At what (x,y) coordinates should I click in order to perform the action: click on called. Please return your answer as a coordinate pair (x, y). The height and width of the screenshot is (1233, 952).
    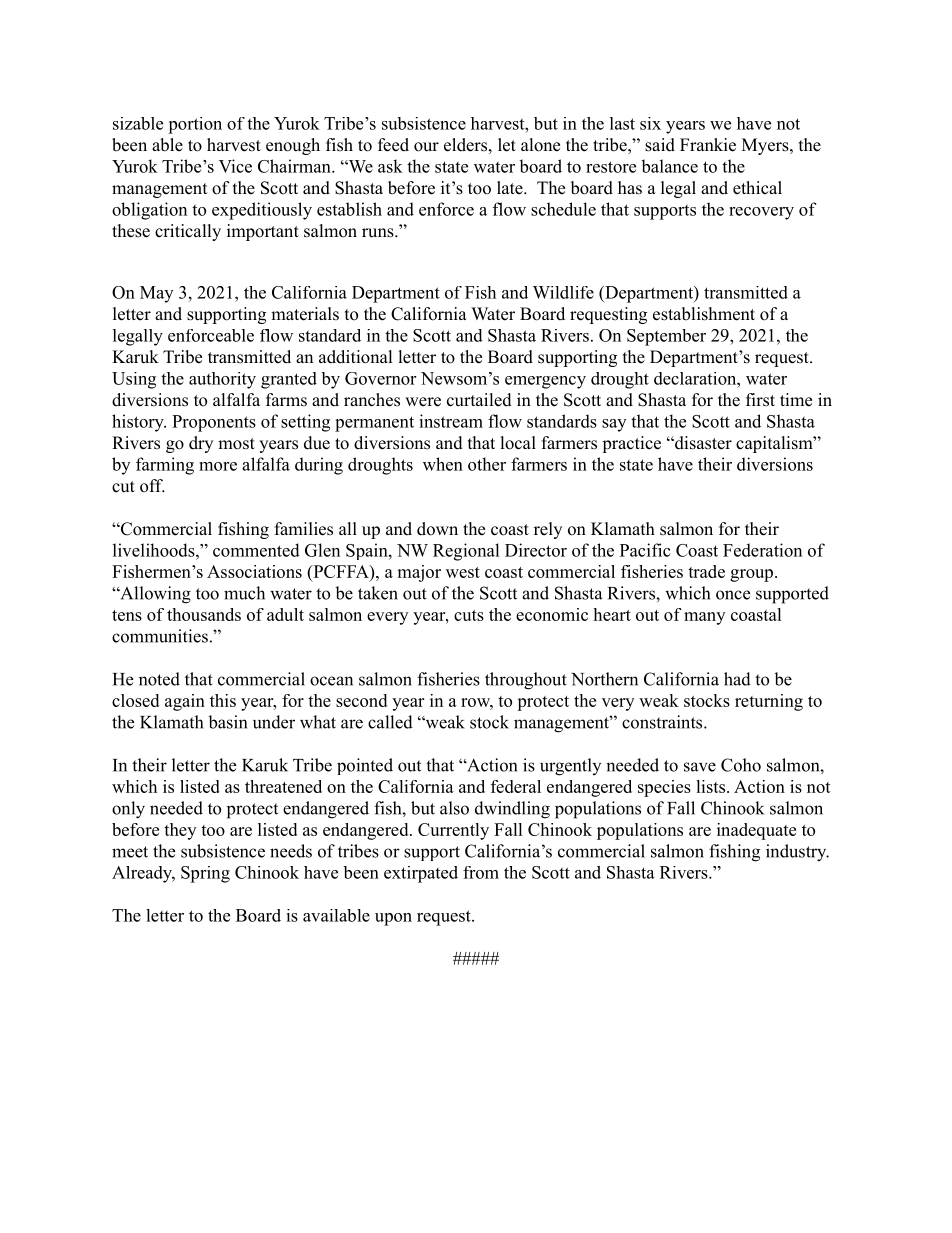
    Looking at the image, I should click on (390, 722).
